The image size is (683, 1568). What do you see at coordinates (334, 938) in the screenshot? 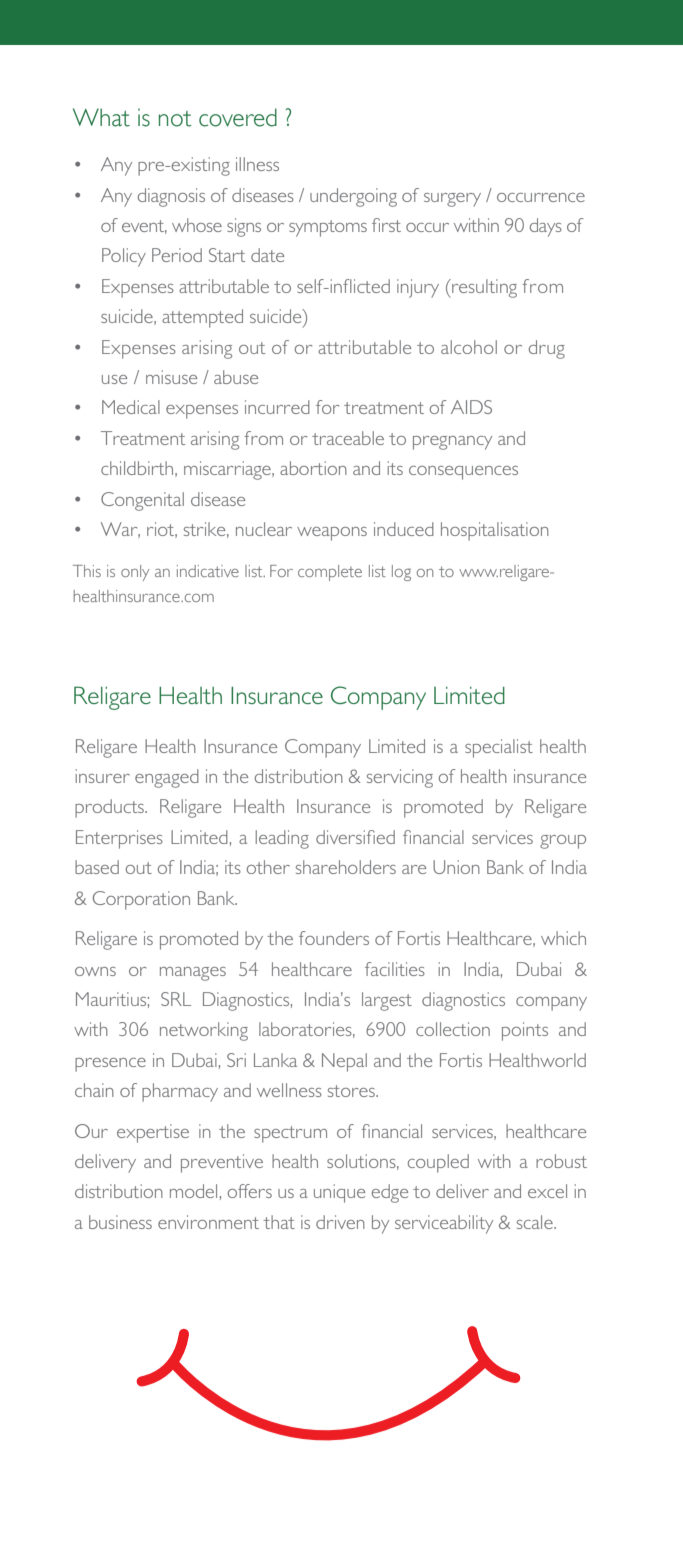
I see `founders` at bounding box center [334, 938].
